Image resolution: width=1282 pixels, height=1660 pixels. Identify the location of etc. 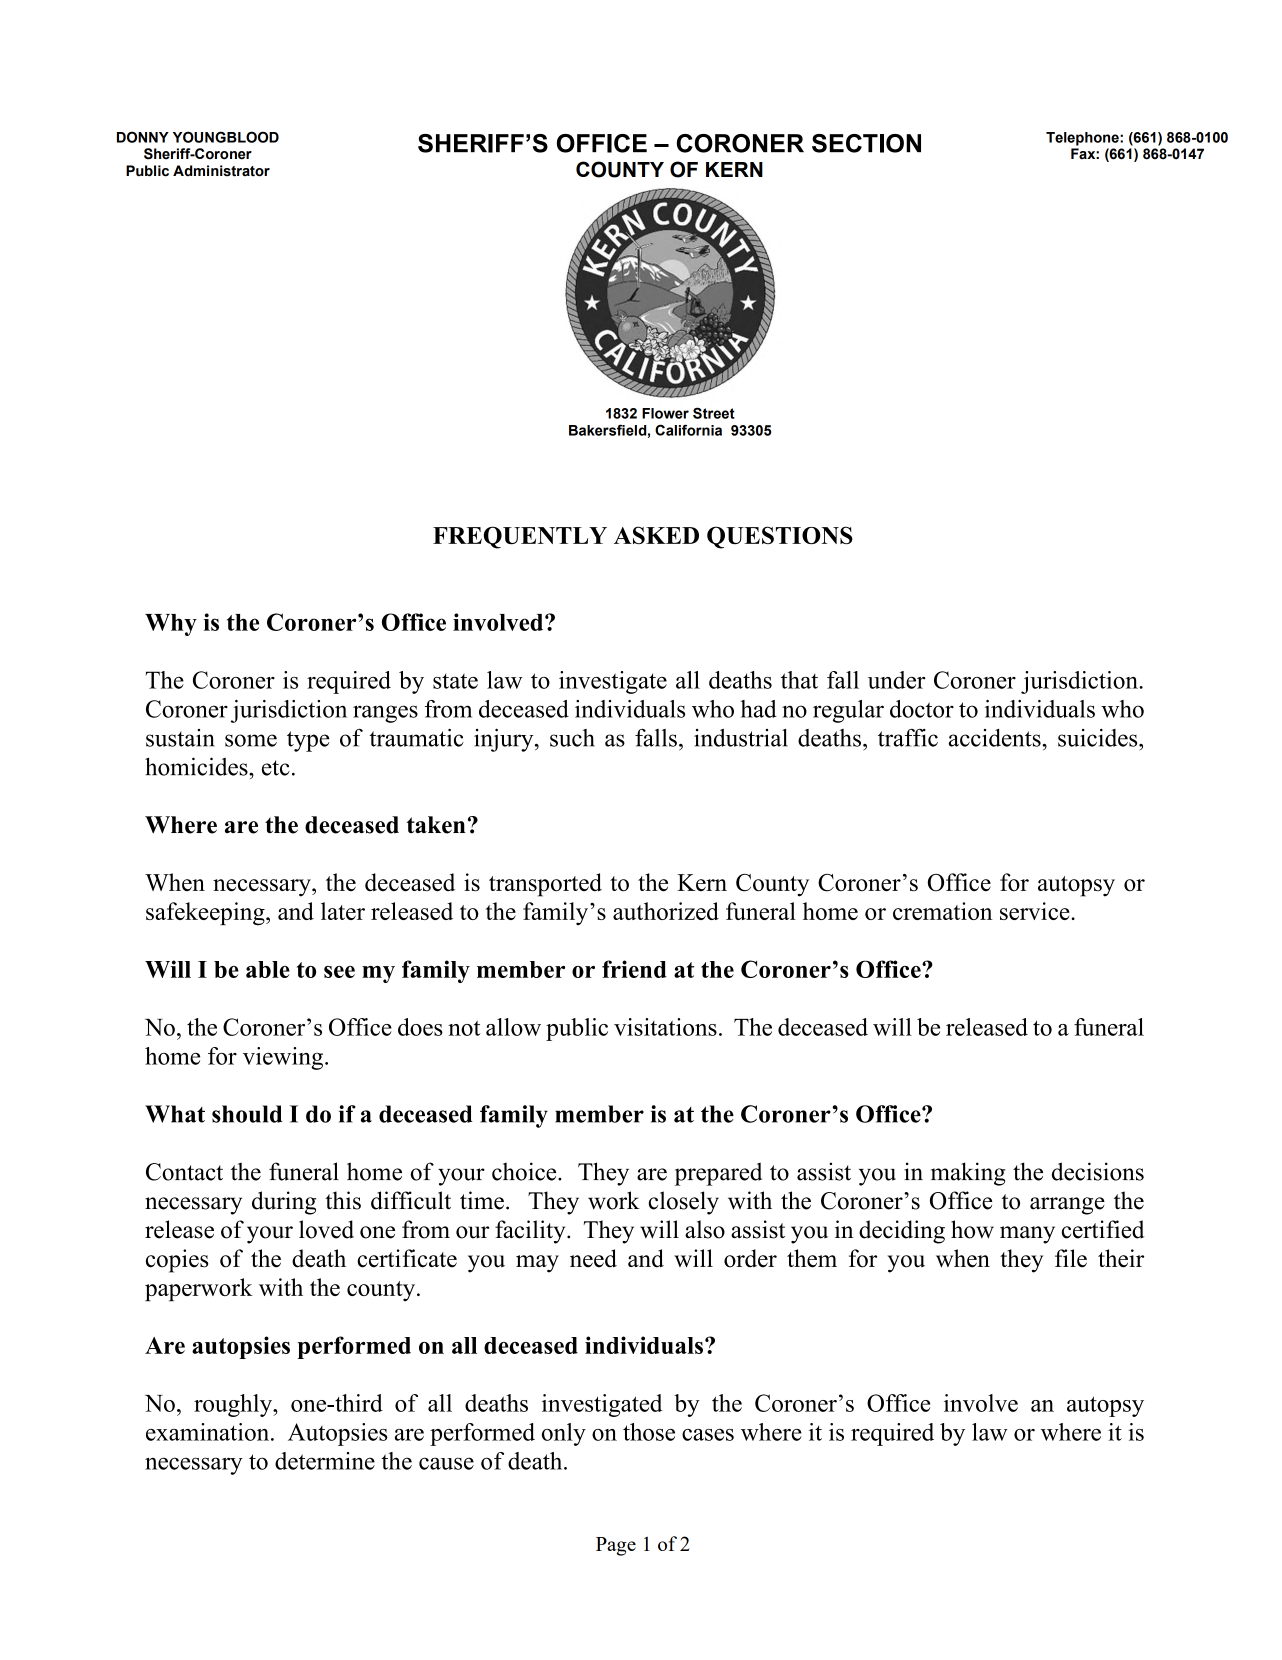
(276, 768).
